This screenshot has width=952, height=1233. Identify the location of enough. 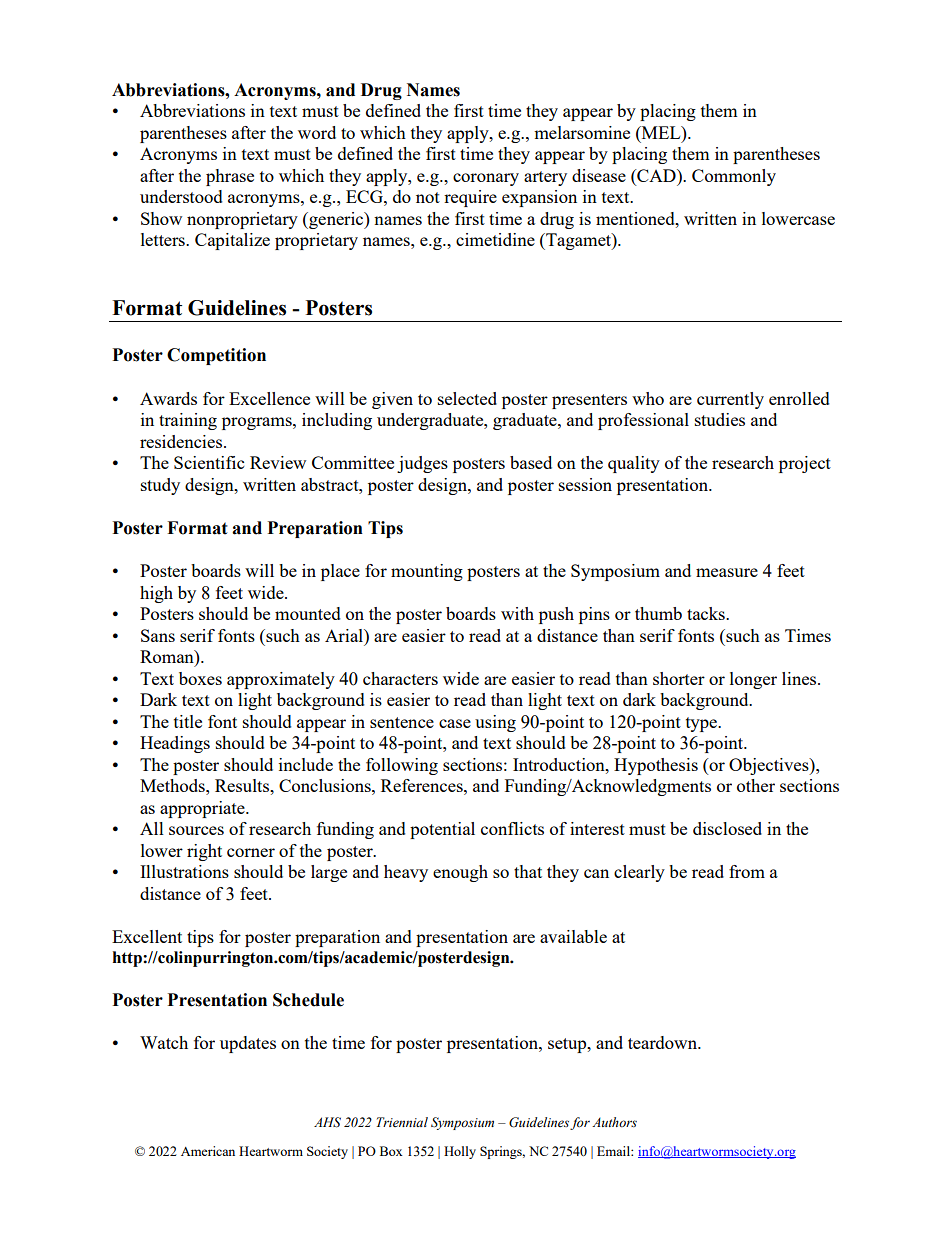
(460, 873).
